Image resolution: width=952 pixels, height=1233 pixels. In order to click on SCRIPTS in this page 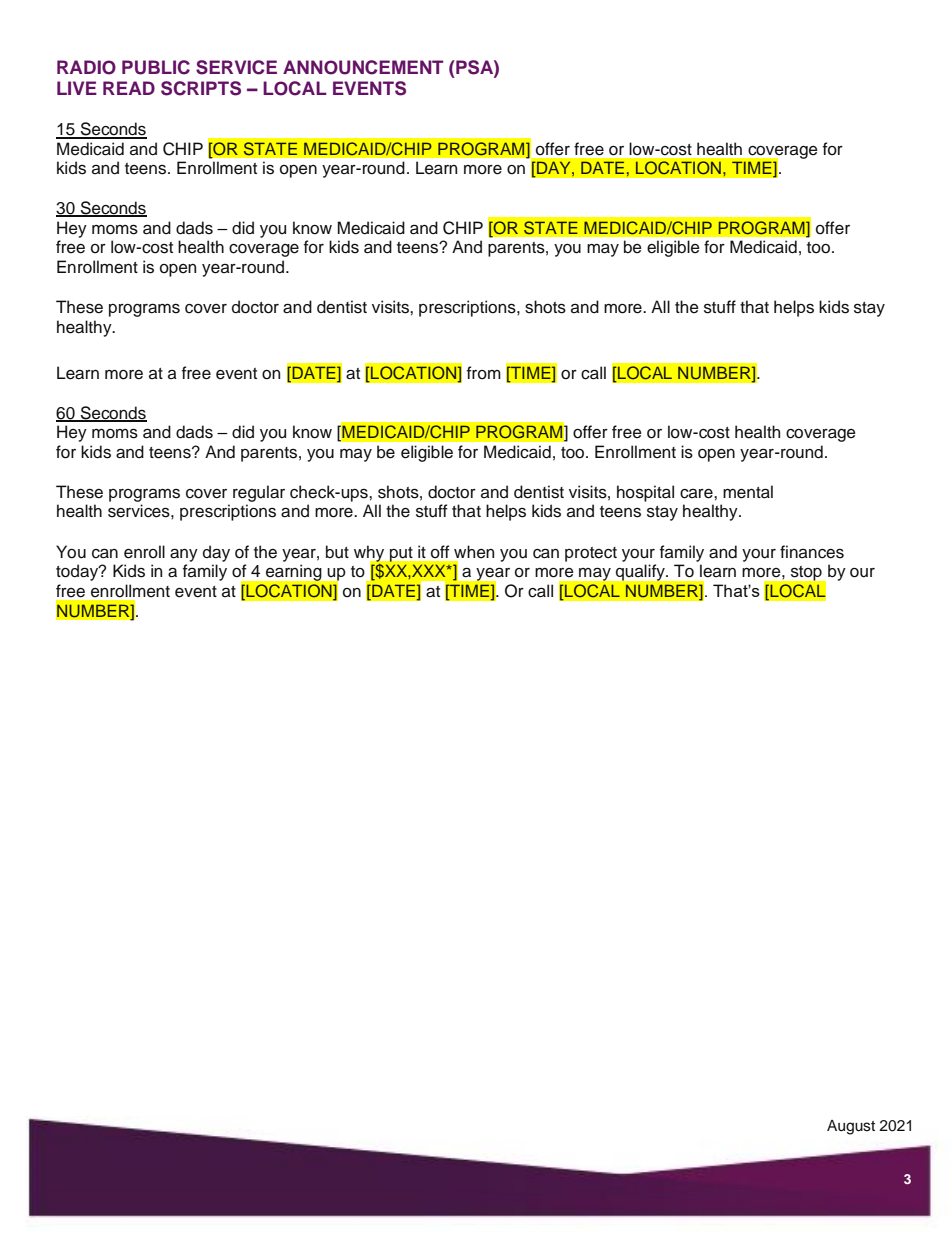, I will do `click(201, 88)`.
